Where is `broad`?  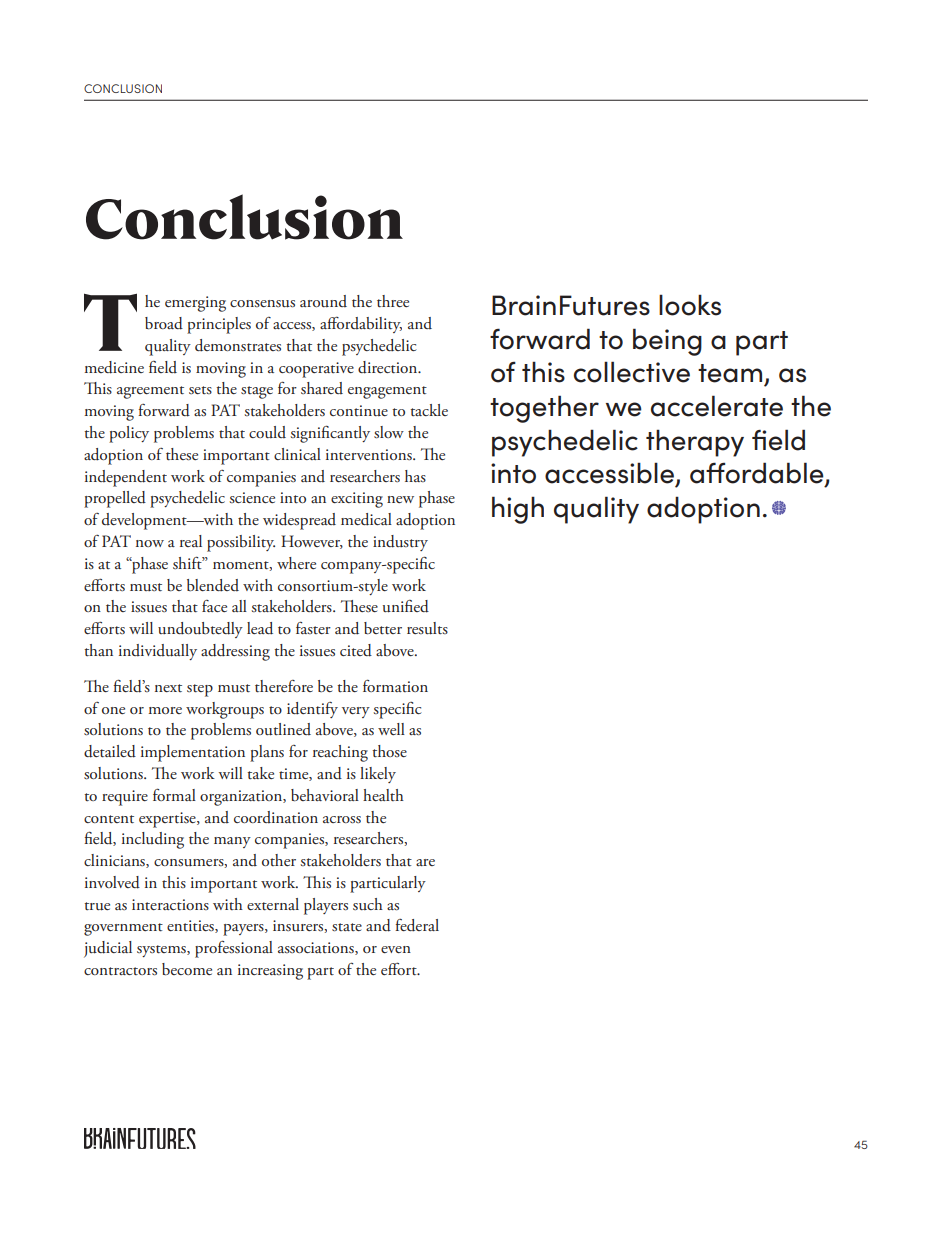 broad is located at coordinates (164, 323).
